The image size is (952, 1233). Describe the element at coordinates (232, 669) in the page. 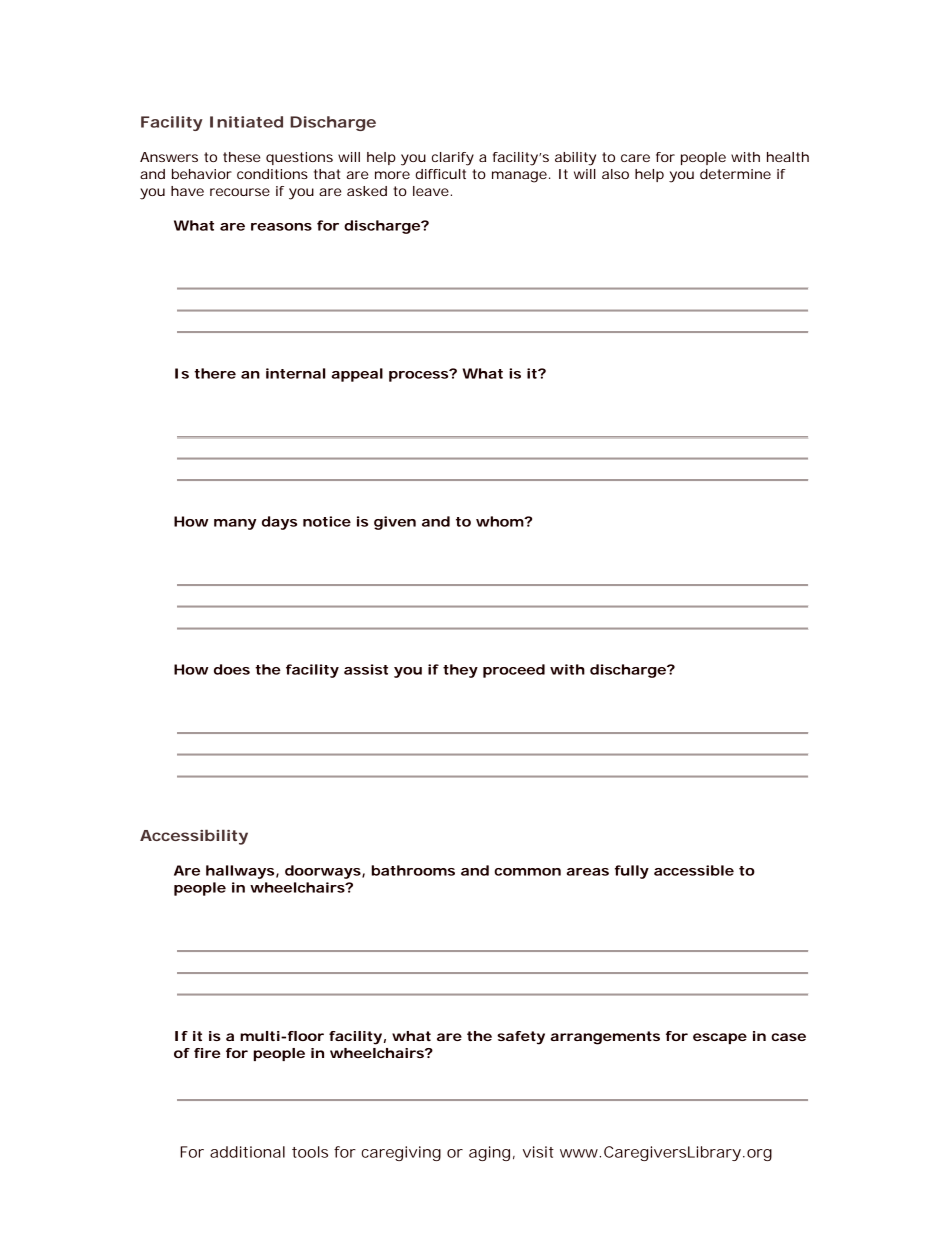

I see `does` at that location.
